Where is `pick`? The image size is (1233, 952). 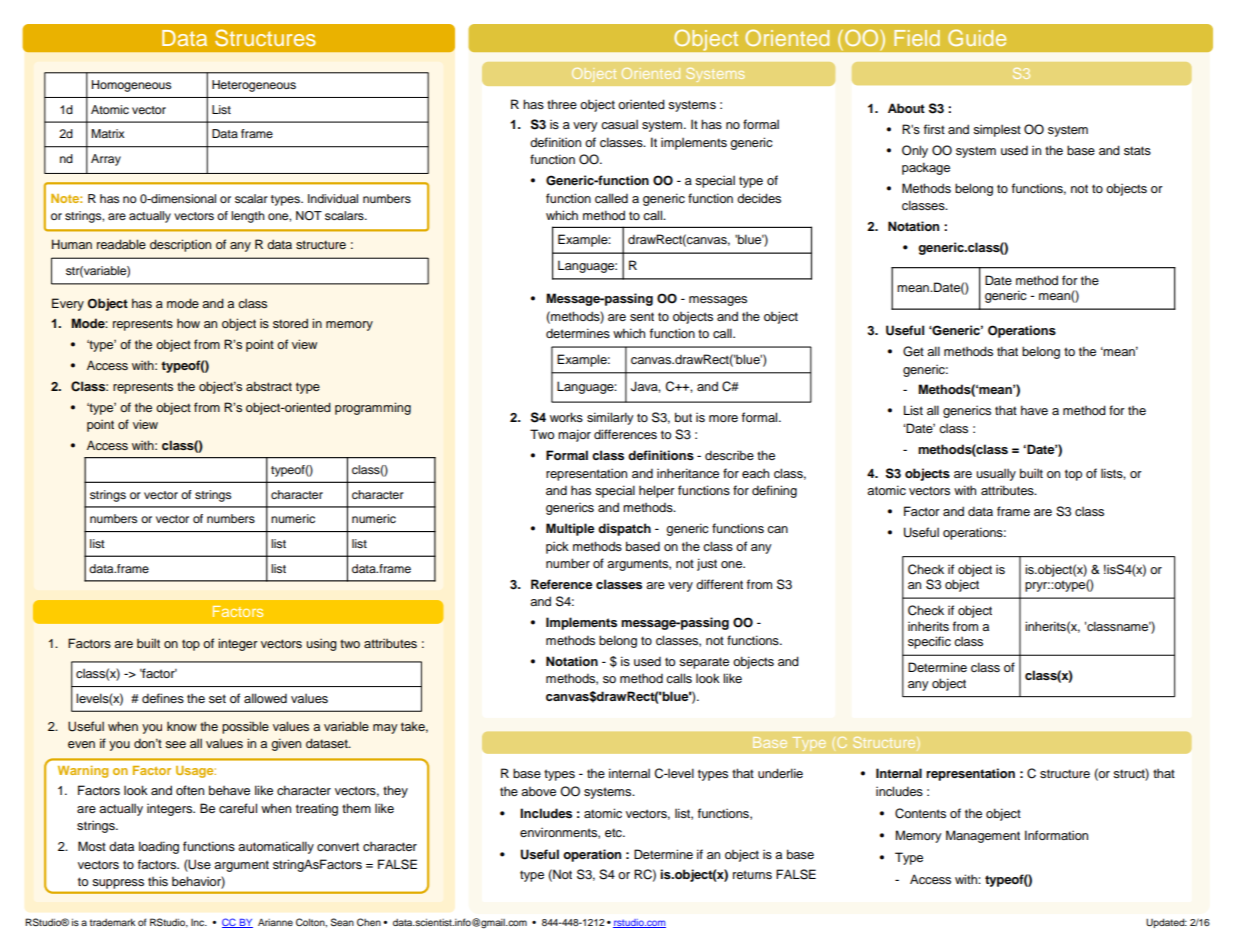
pick is located at coordinates (557, 547).
